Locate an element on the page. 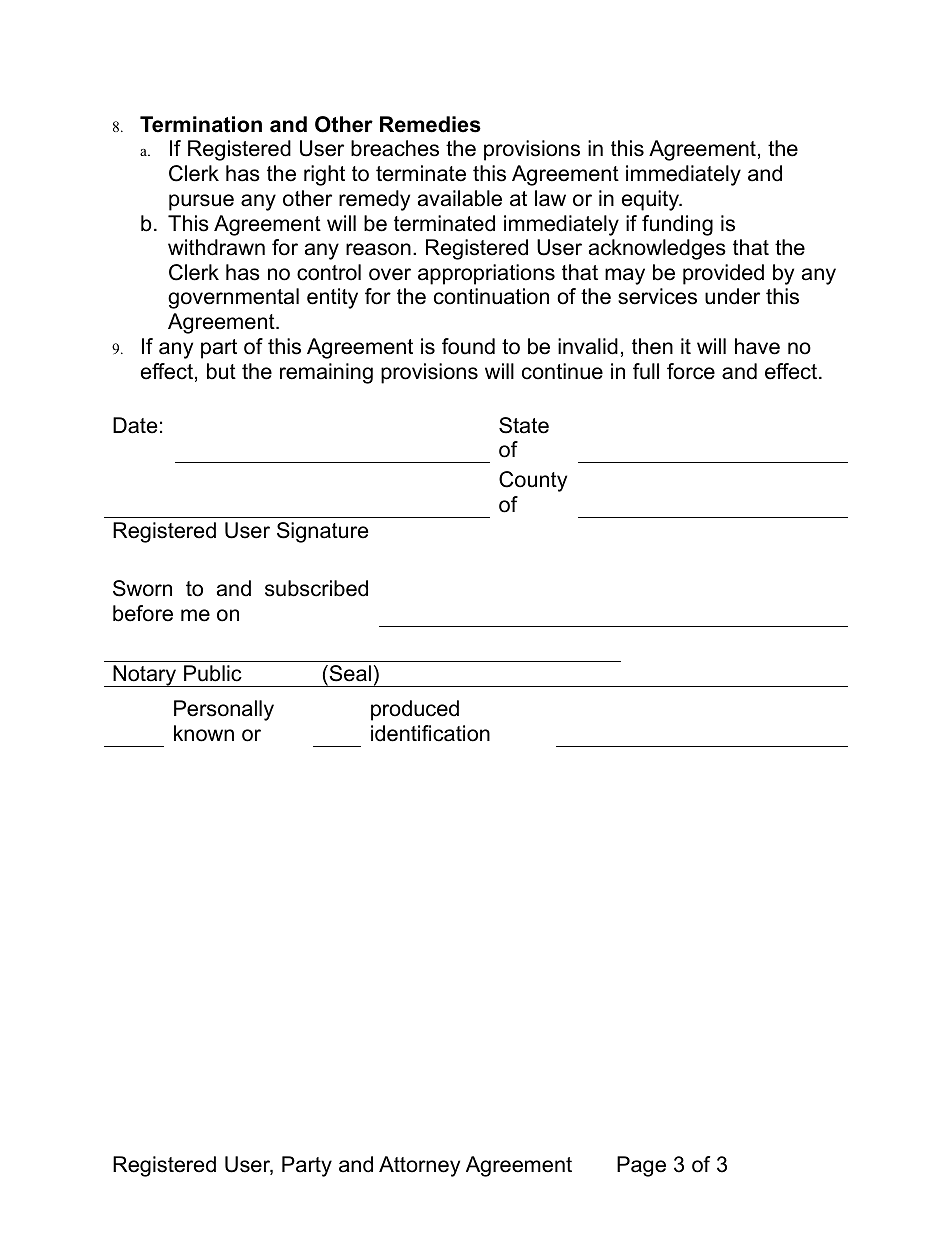 The image size is (952, 1233). County is located at coordinates (533, 481).
